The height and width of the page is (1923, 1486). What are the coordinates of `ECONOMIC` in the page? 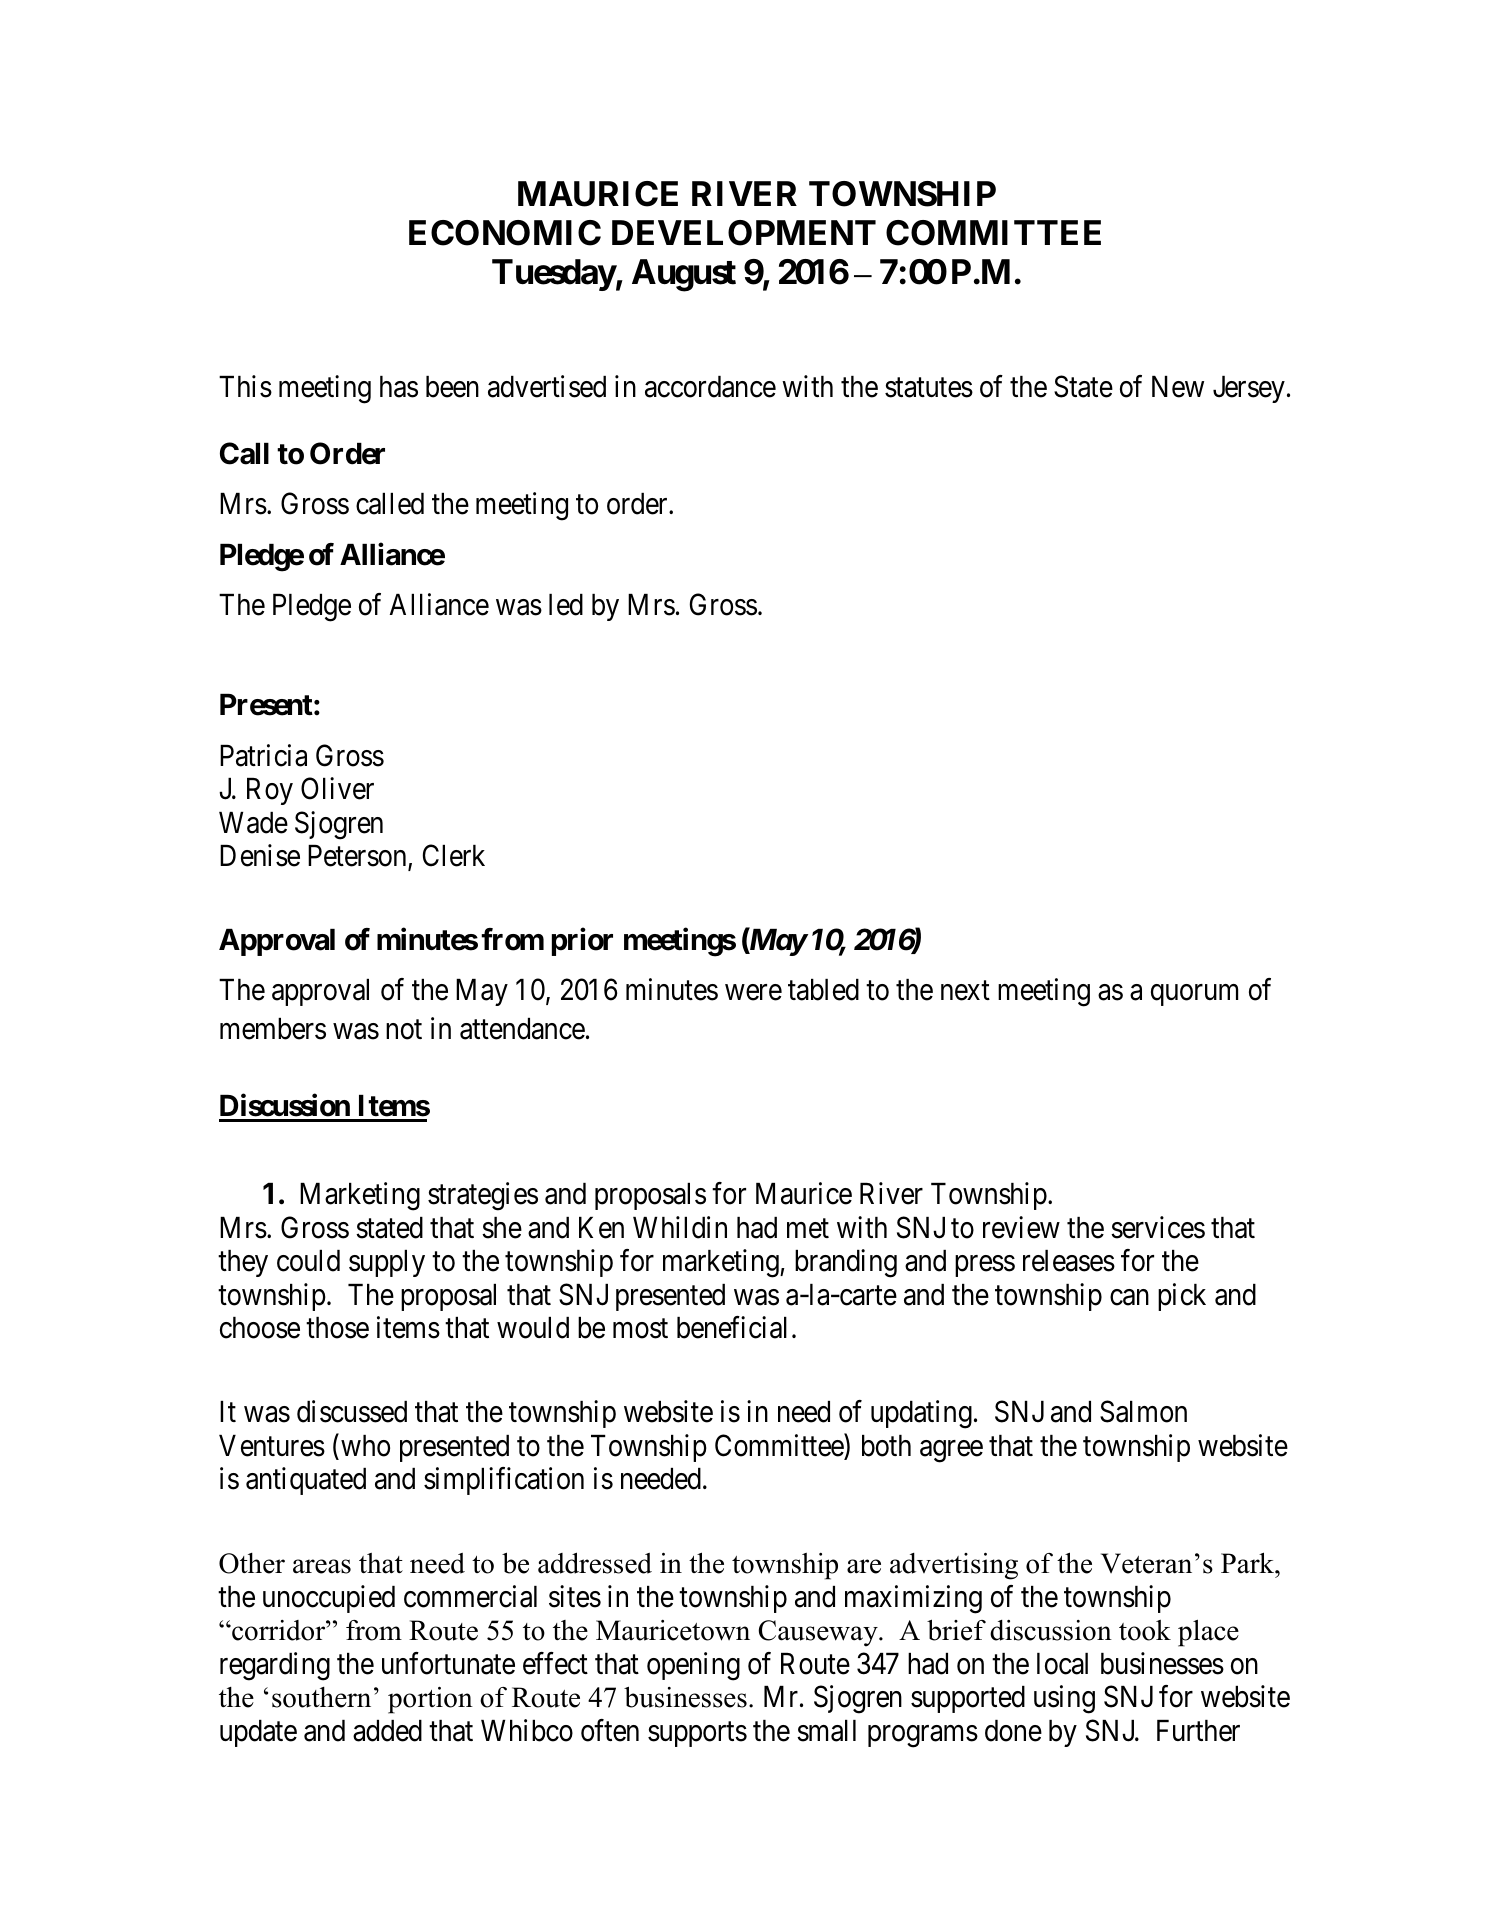 It's located at (505, 233).
